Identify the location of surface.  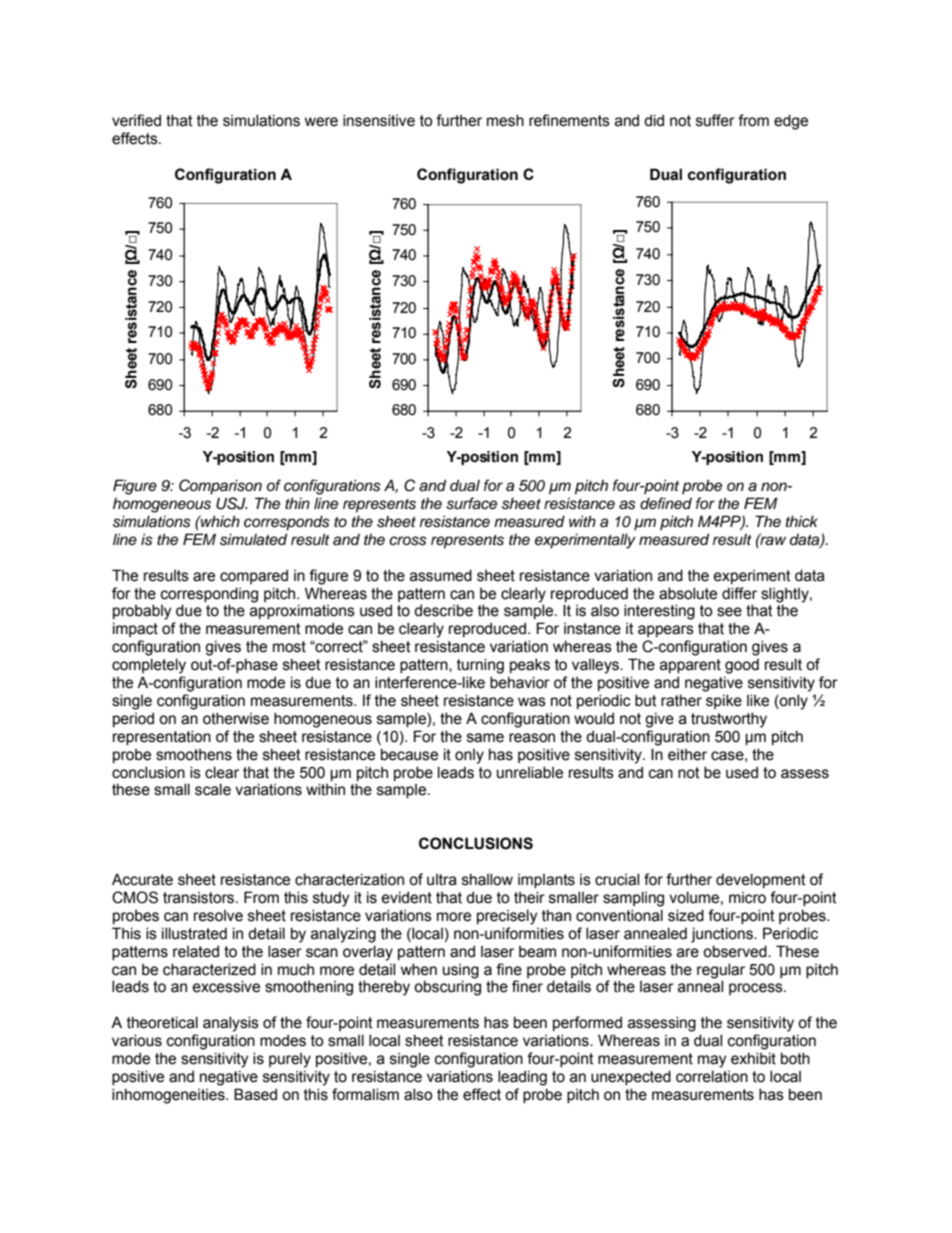
(471, 503).
